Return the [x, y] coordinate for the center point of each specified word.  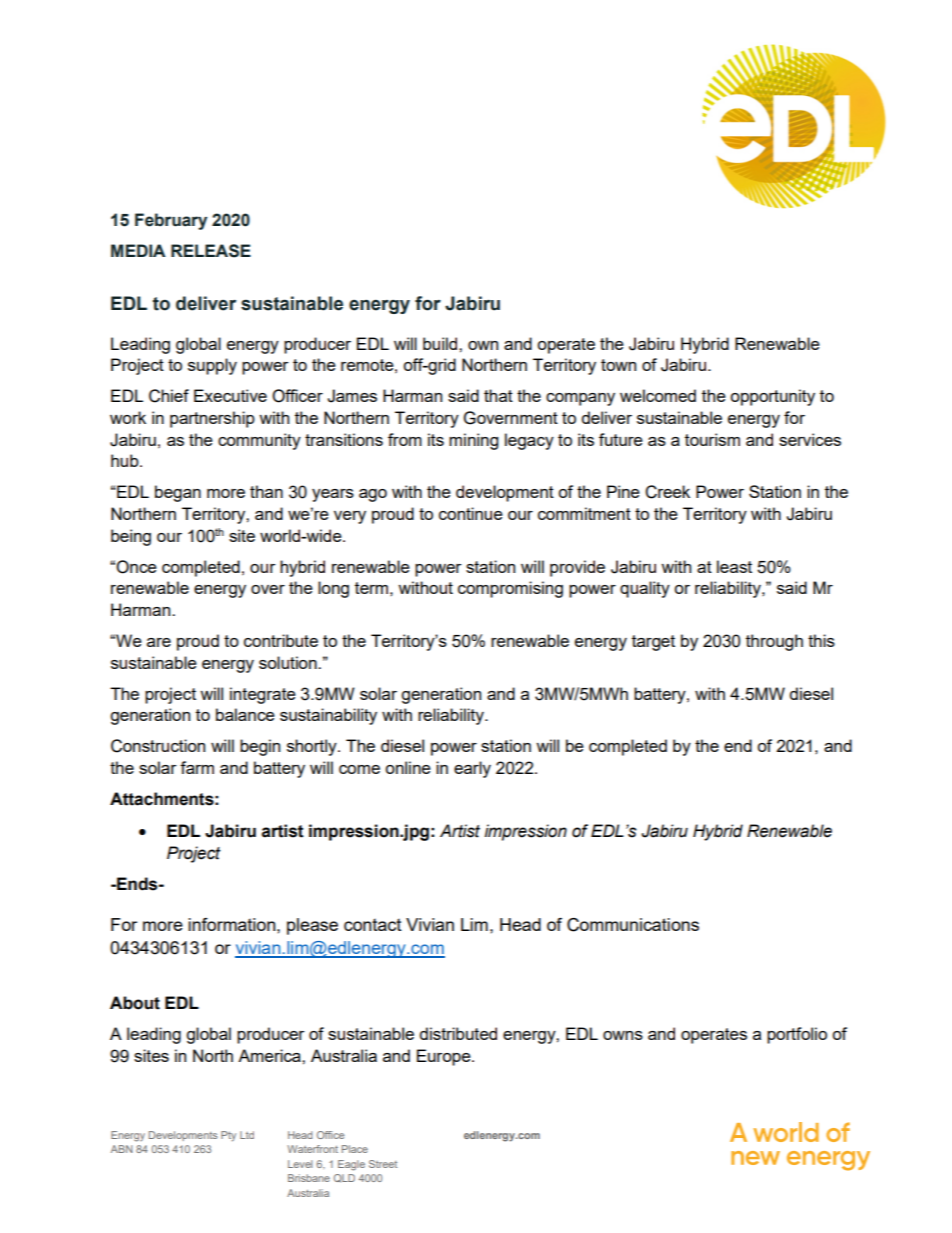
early [472, 769]
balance [245, 714]
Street [383, 1164]
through [774, 642]
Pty [228, 1136]
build [441, 343]
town [618, 365]
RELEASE [211, 251]
